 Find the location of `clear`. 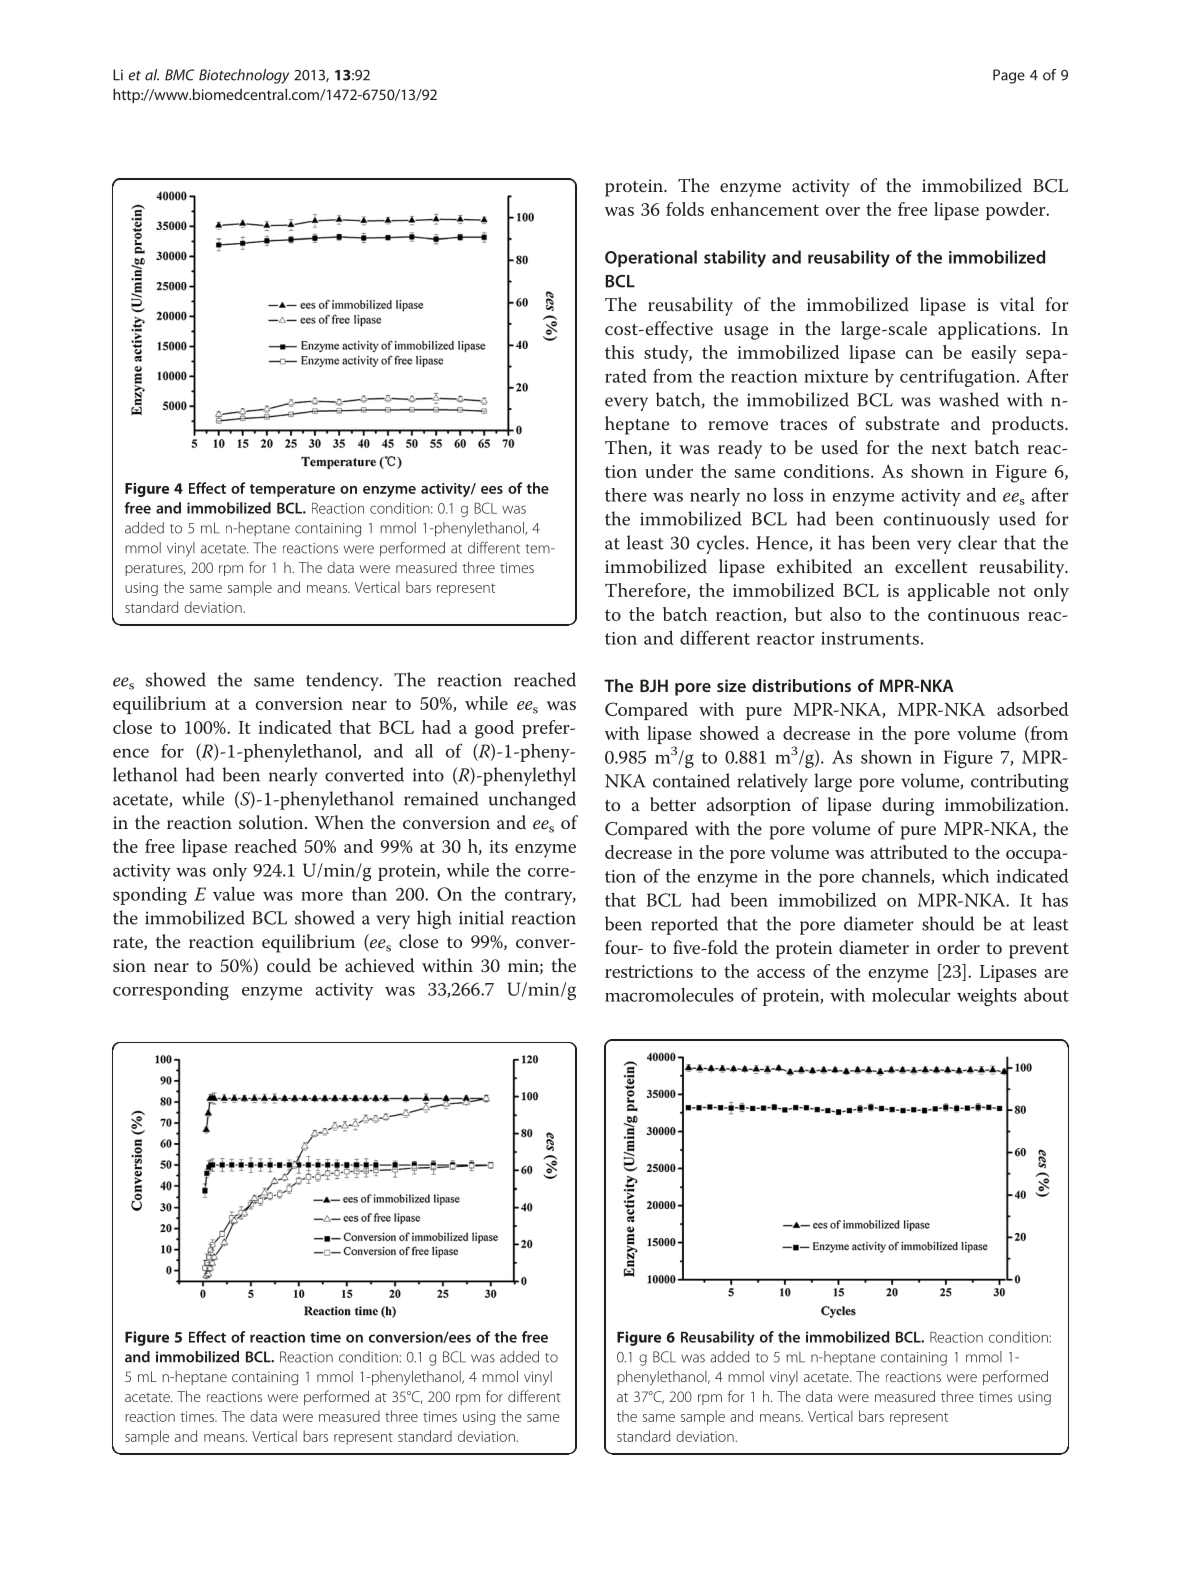

clear is located at coordinates (977, 542).
